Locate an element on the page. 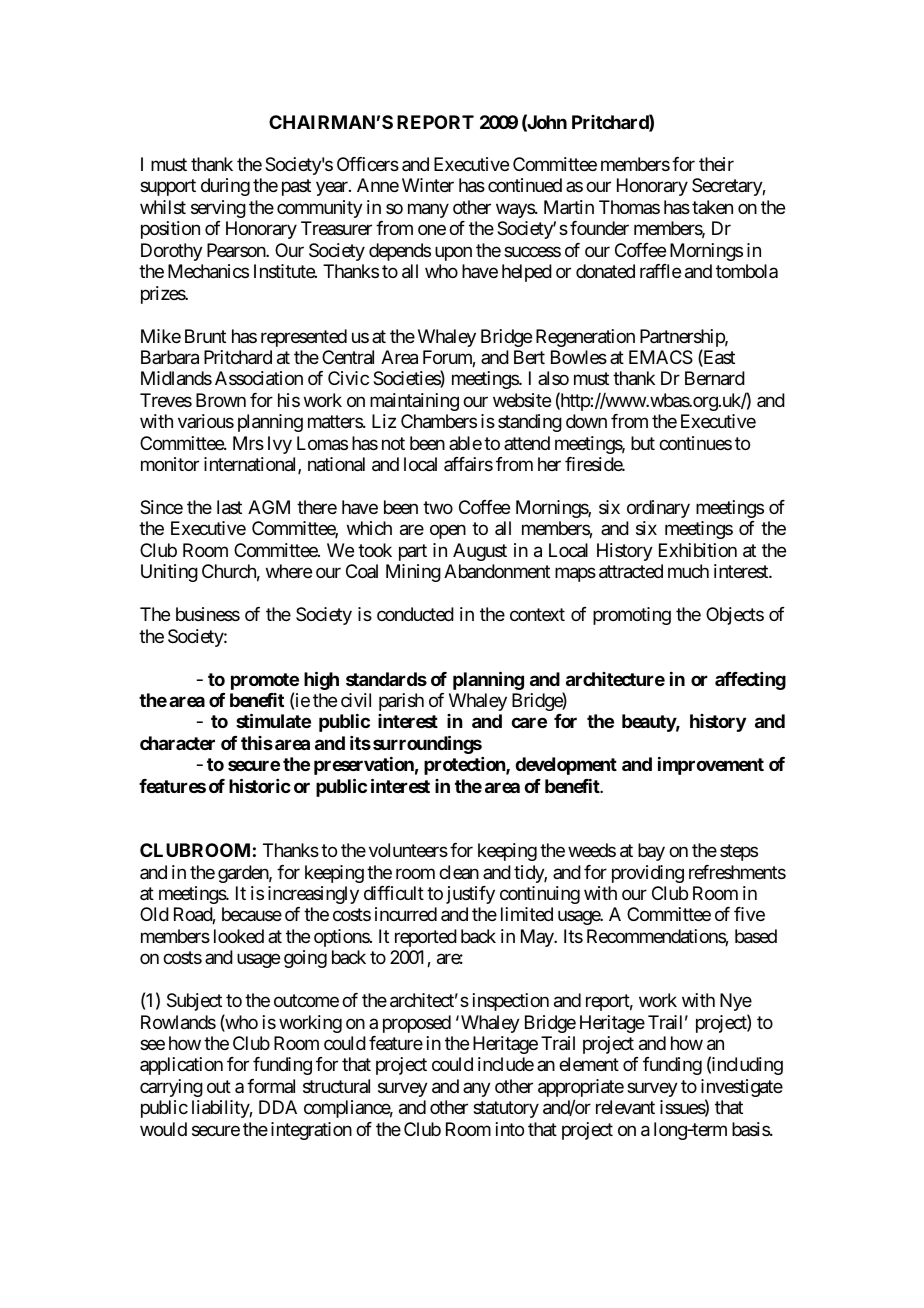  promoting is located at coordinates (632, 616).
